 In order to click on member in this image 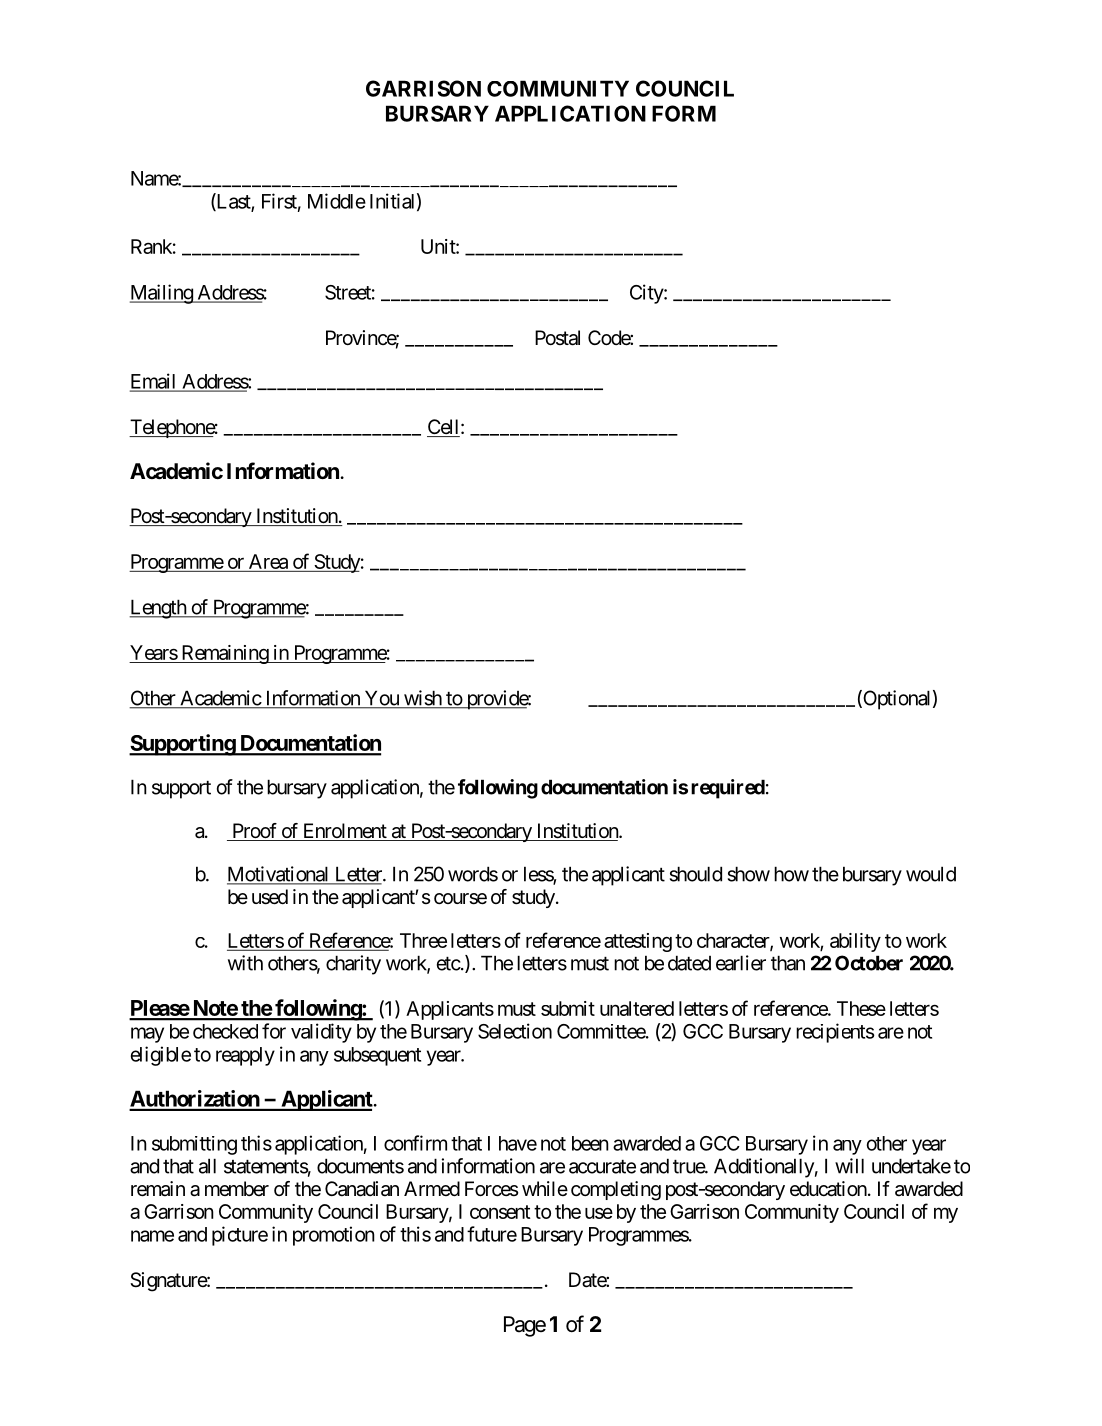, I will do `click(237, 1188)`.
